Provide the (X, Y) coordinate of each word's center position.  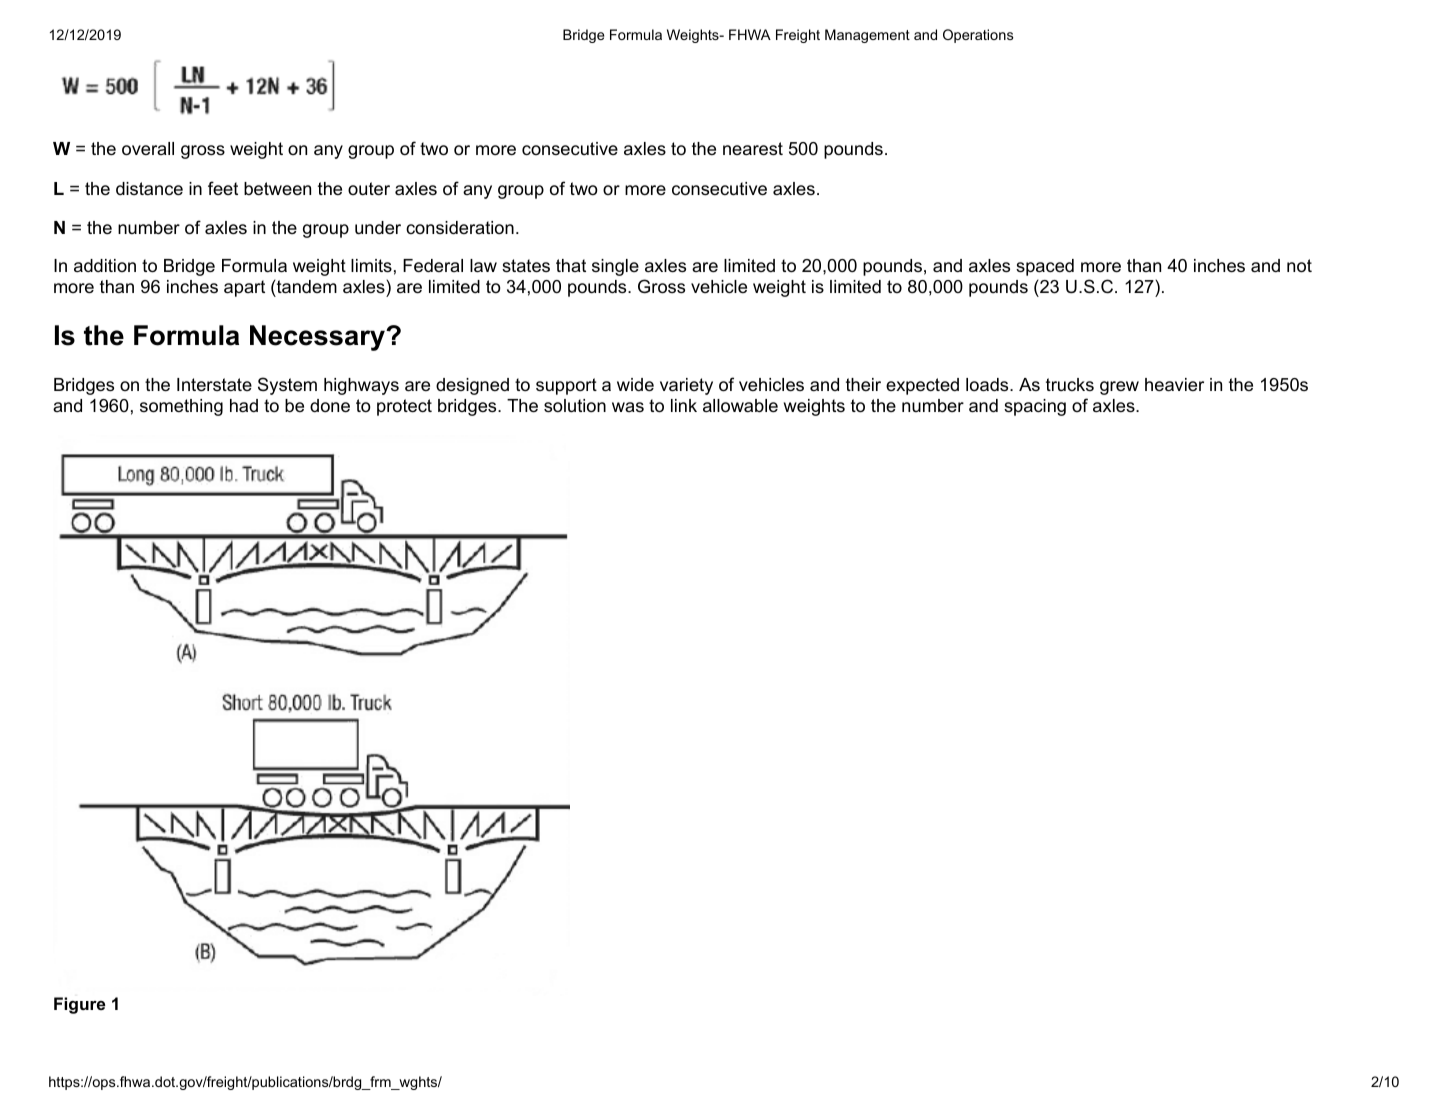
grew (1119, 388)
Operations (978, 36)
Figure (79, 1005)
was (628, 407)
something (181, 407)
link (684, 405)
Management (867, 36)
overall (148, 149)
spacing (1035, 407)
